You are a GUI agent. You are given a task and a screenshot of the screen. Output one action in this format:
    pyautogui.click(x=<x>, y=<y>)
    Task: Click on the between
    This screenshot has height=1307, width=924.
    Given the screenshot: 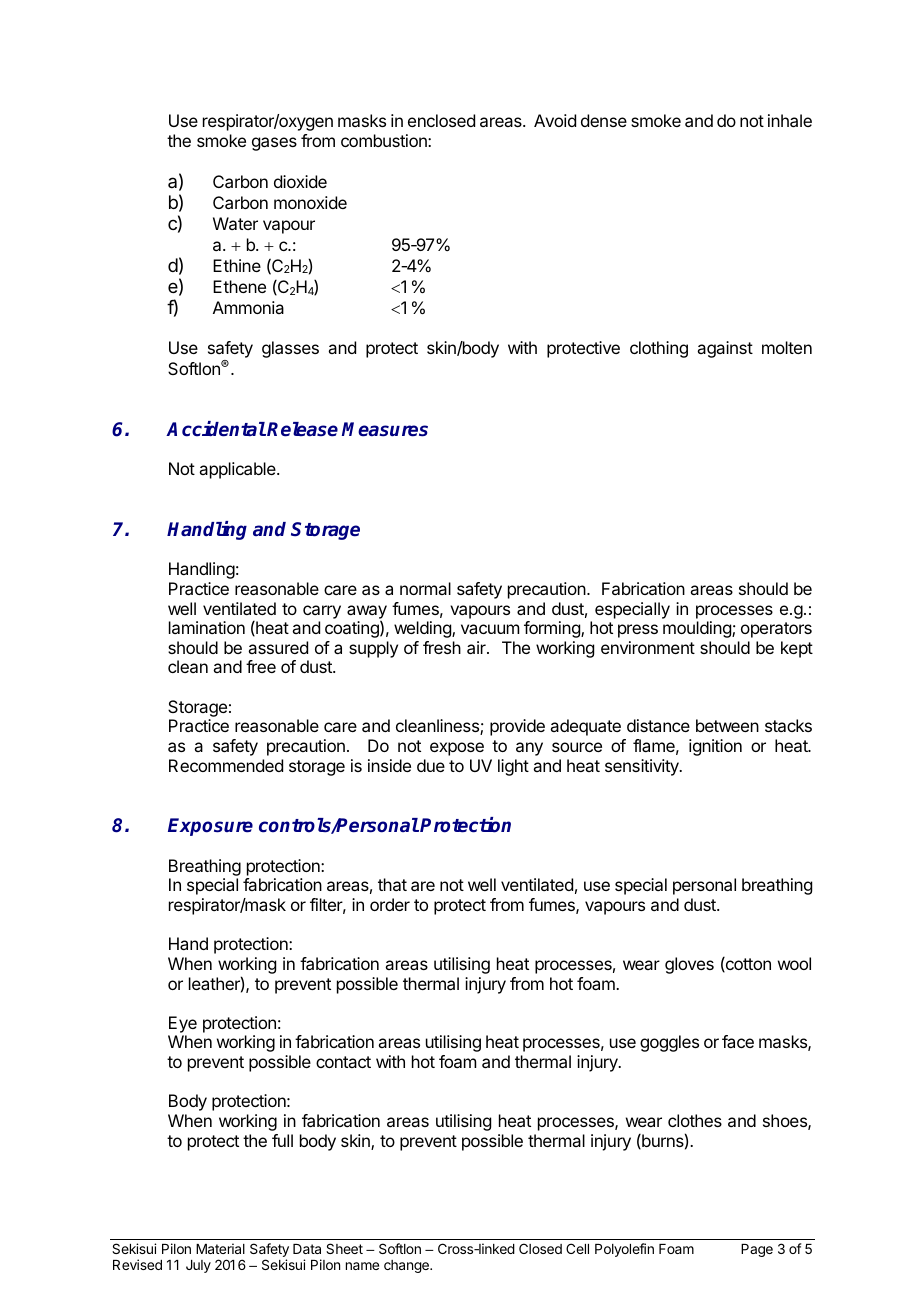 What is the action you would take?
    pyautogui.click(x=727, y=725)
